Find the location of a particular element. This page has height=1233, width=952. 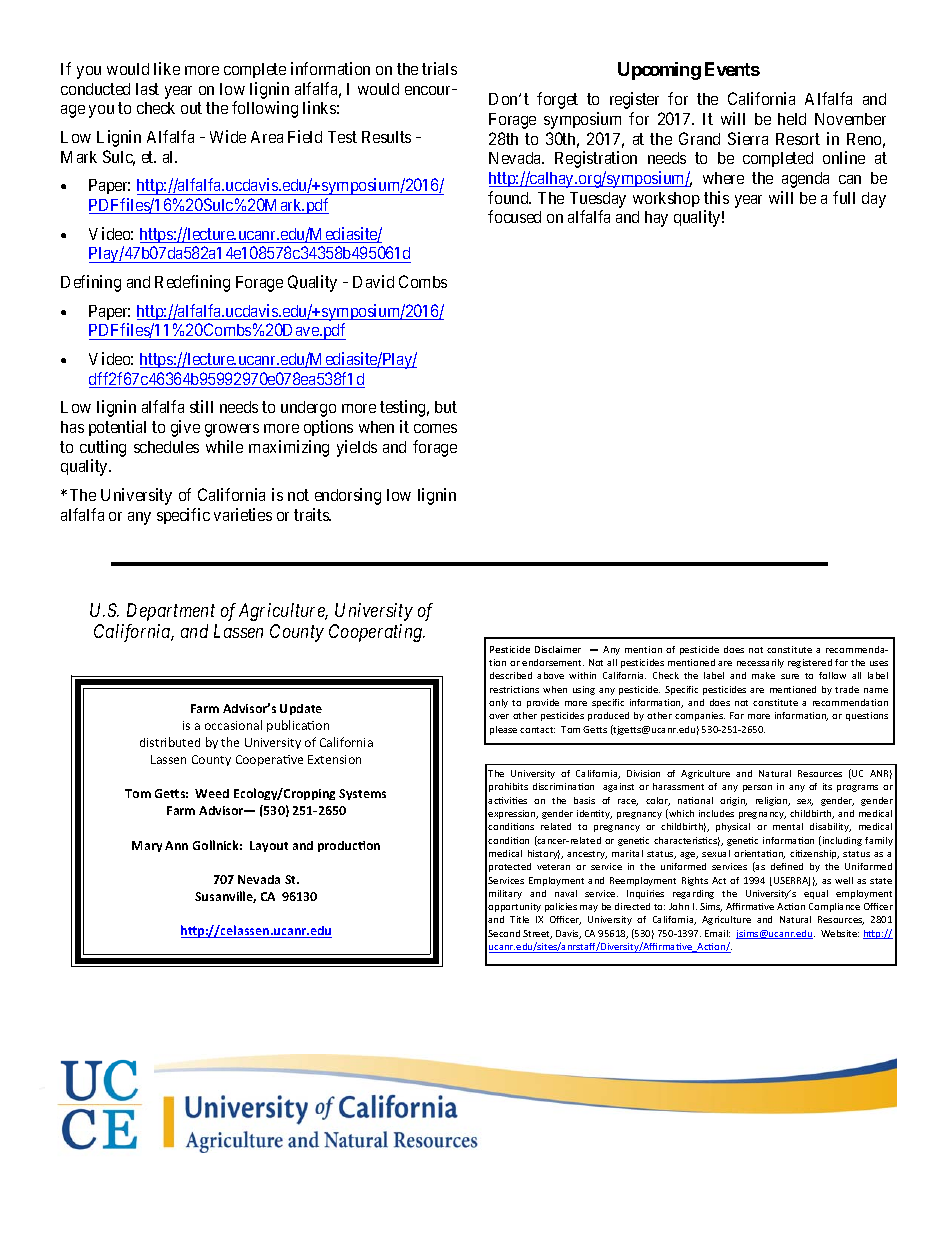

distributed is located at coordinates (170, 742).
